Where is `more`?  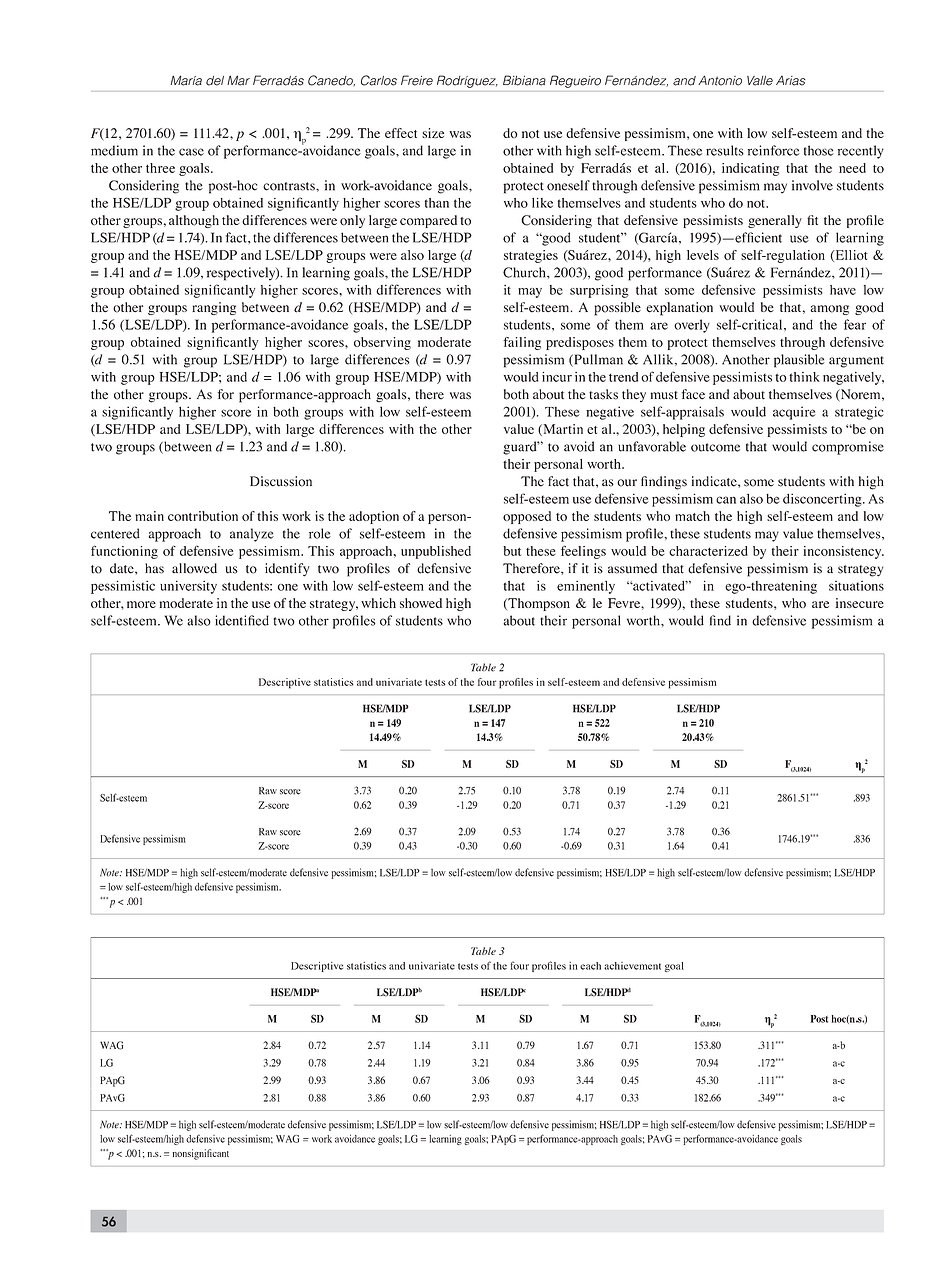
more is located at coordinates (141, 604).
